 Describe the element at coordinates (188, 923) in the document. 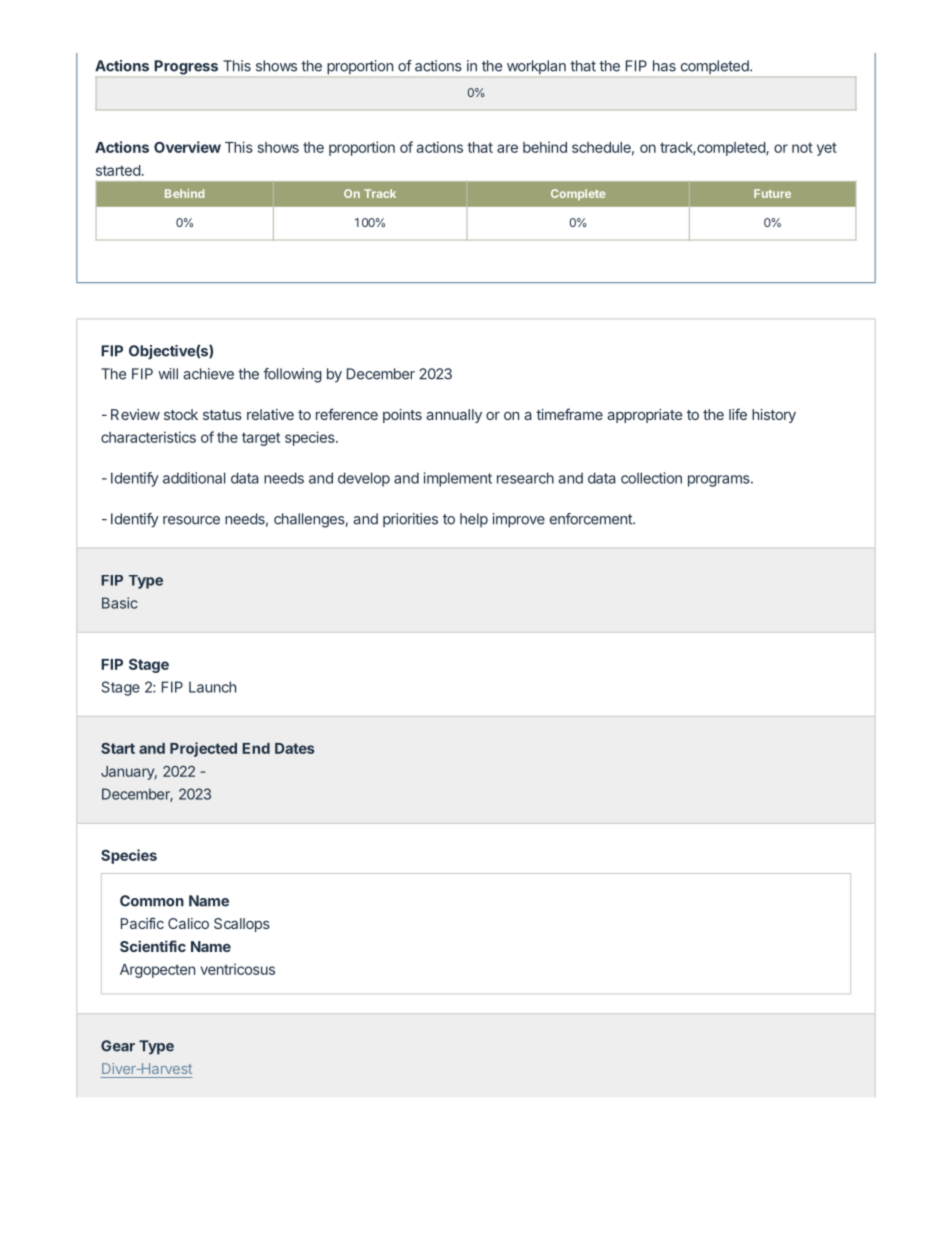

I see `Calico` at that location.
